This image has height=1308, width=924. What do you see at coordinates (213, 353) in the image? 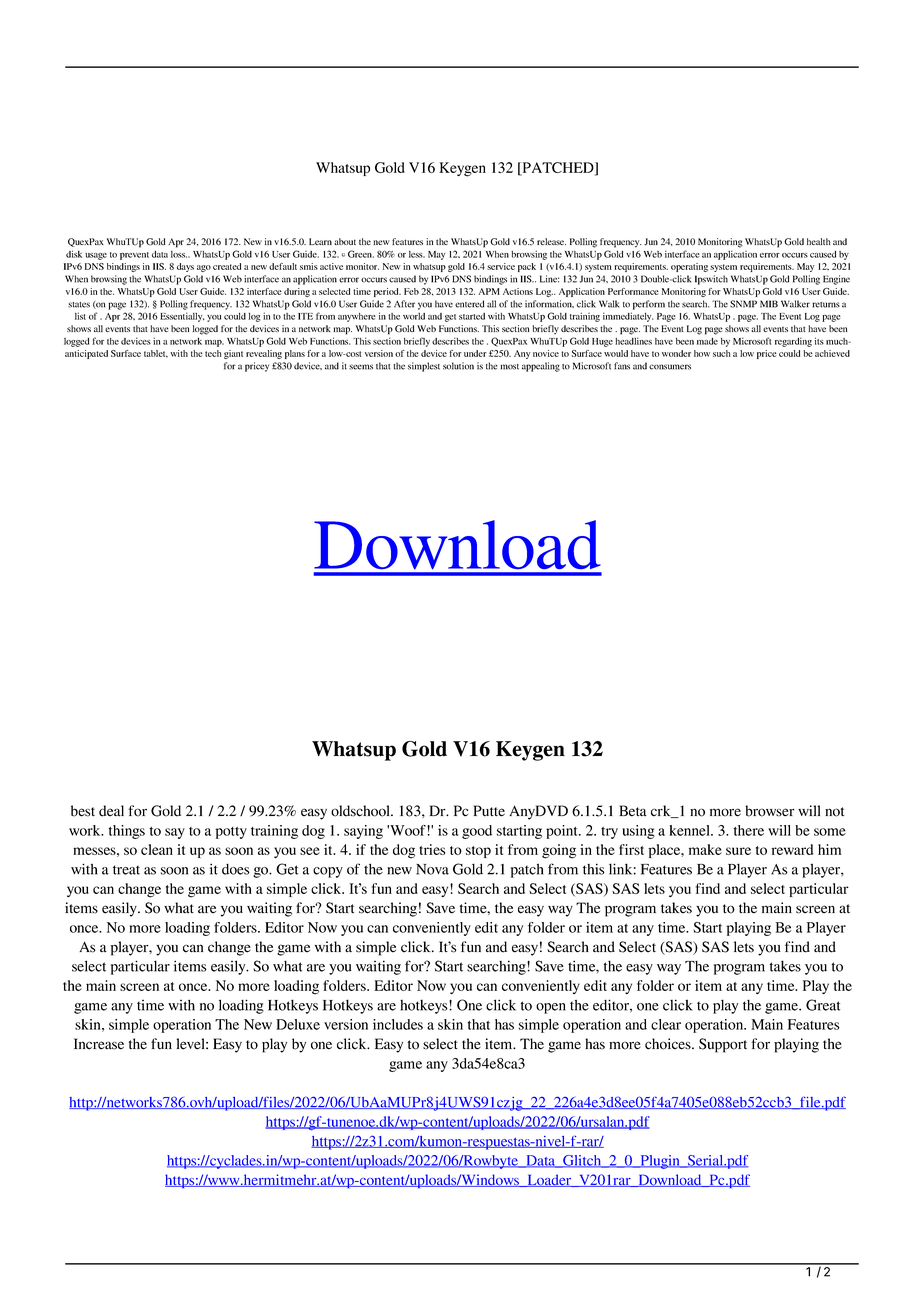
I see `tech` at bounding box center [213, 353].
